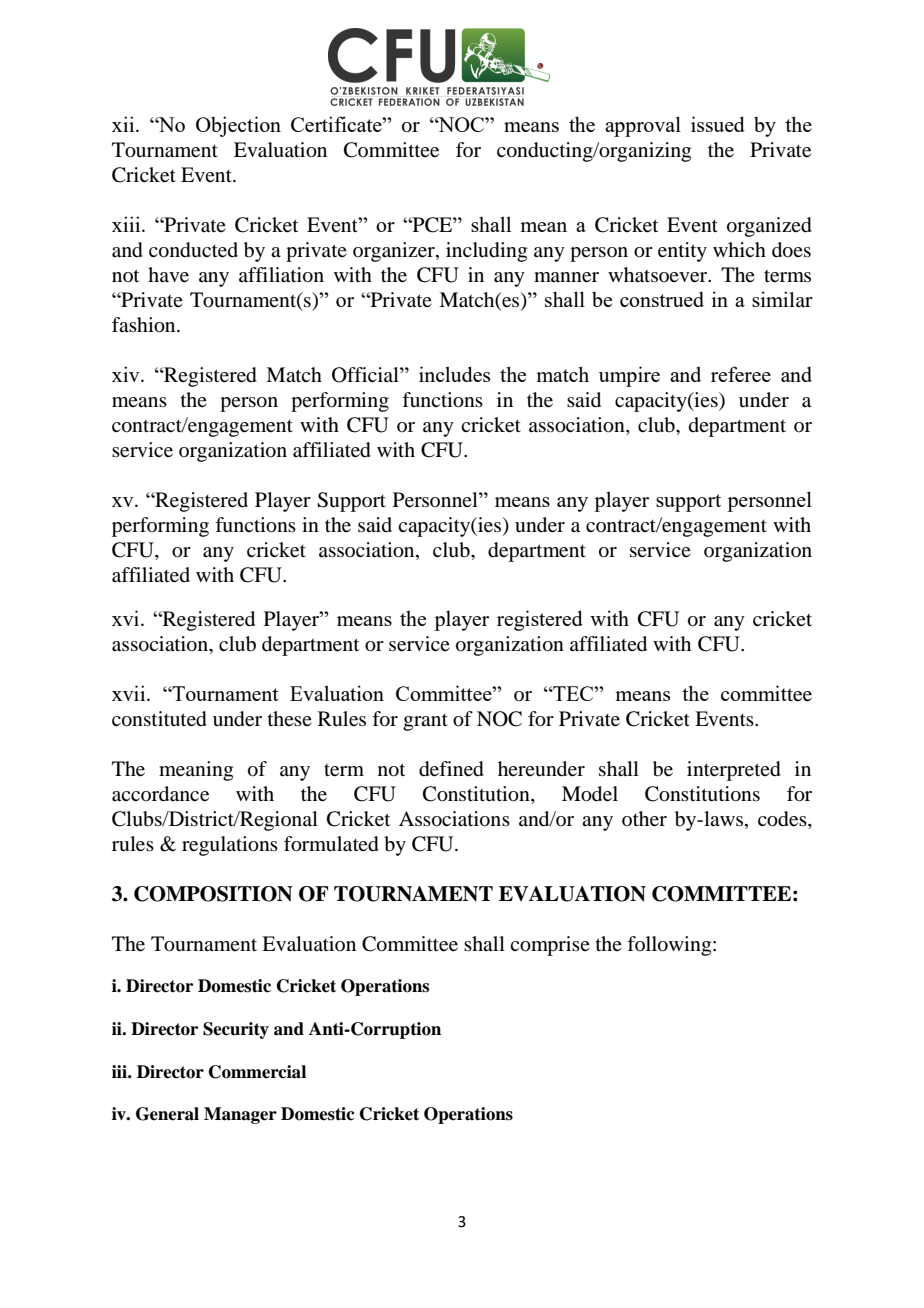  Describe the element at coordinates (486, 252) in the screenshot. I see `including` at that location.
